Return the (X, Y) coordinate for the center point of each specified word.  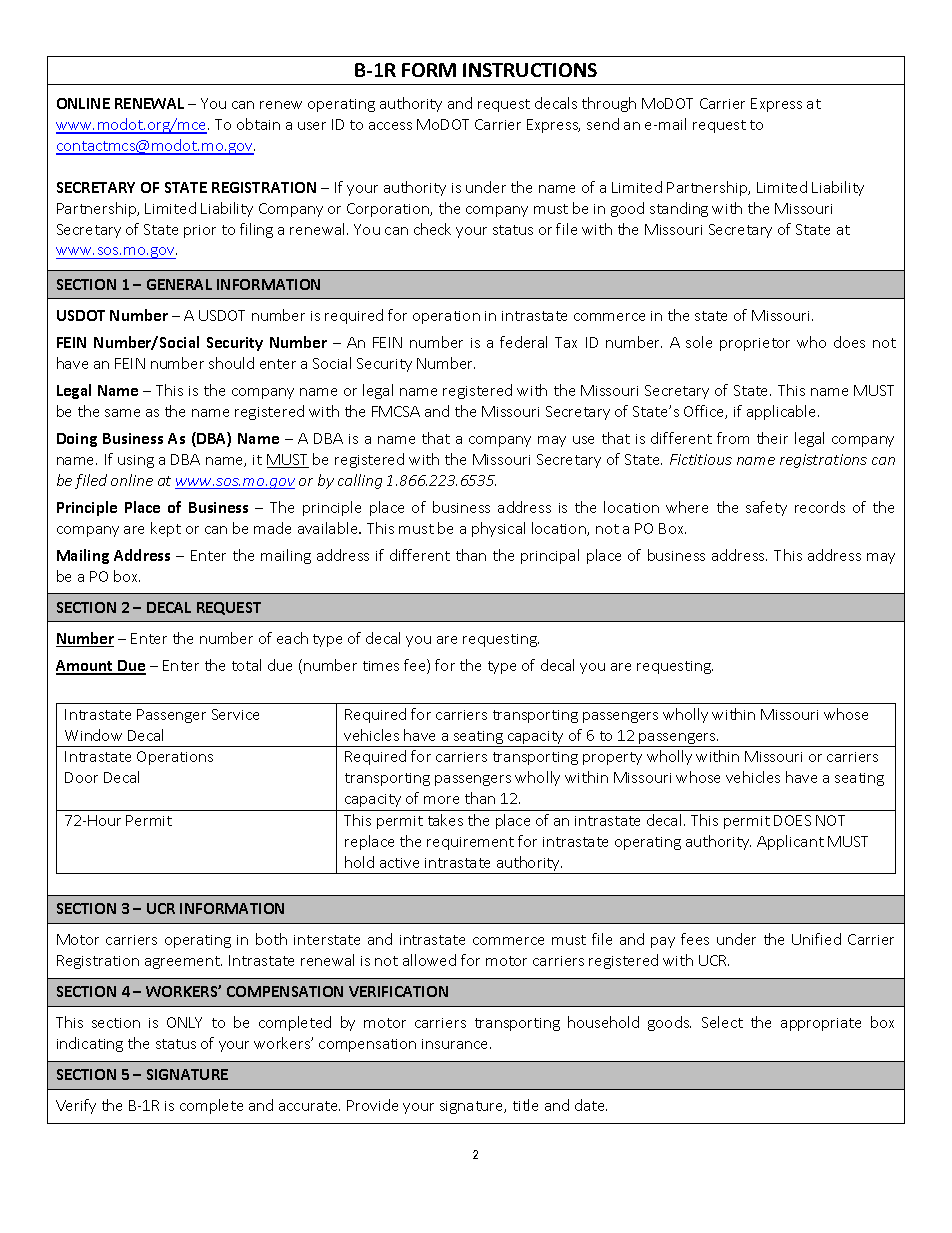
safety (766, 508)
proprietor (755, 344)
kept (166, 529)
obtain (258, 124)
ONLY (184, 1022)
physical (498, 529)
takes (445, 820)
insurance (456, 1044)
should (231, 363)
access (390, 126)
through (609, 104)
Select (722, 1022)
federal (523, 342)
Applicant (790, 842)
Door (81, 777)
